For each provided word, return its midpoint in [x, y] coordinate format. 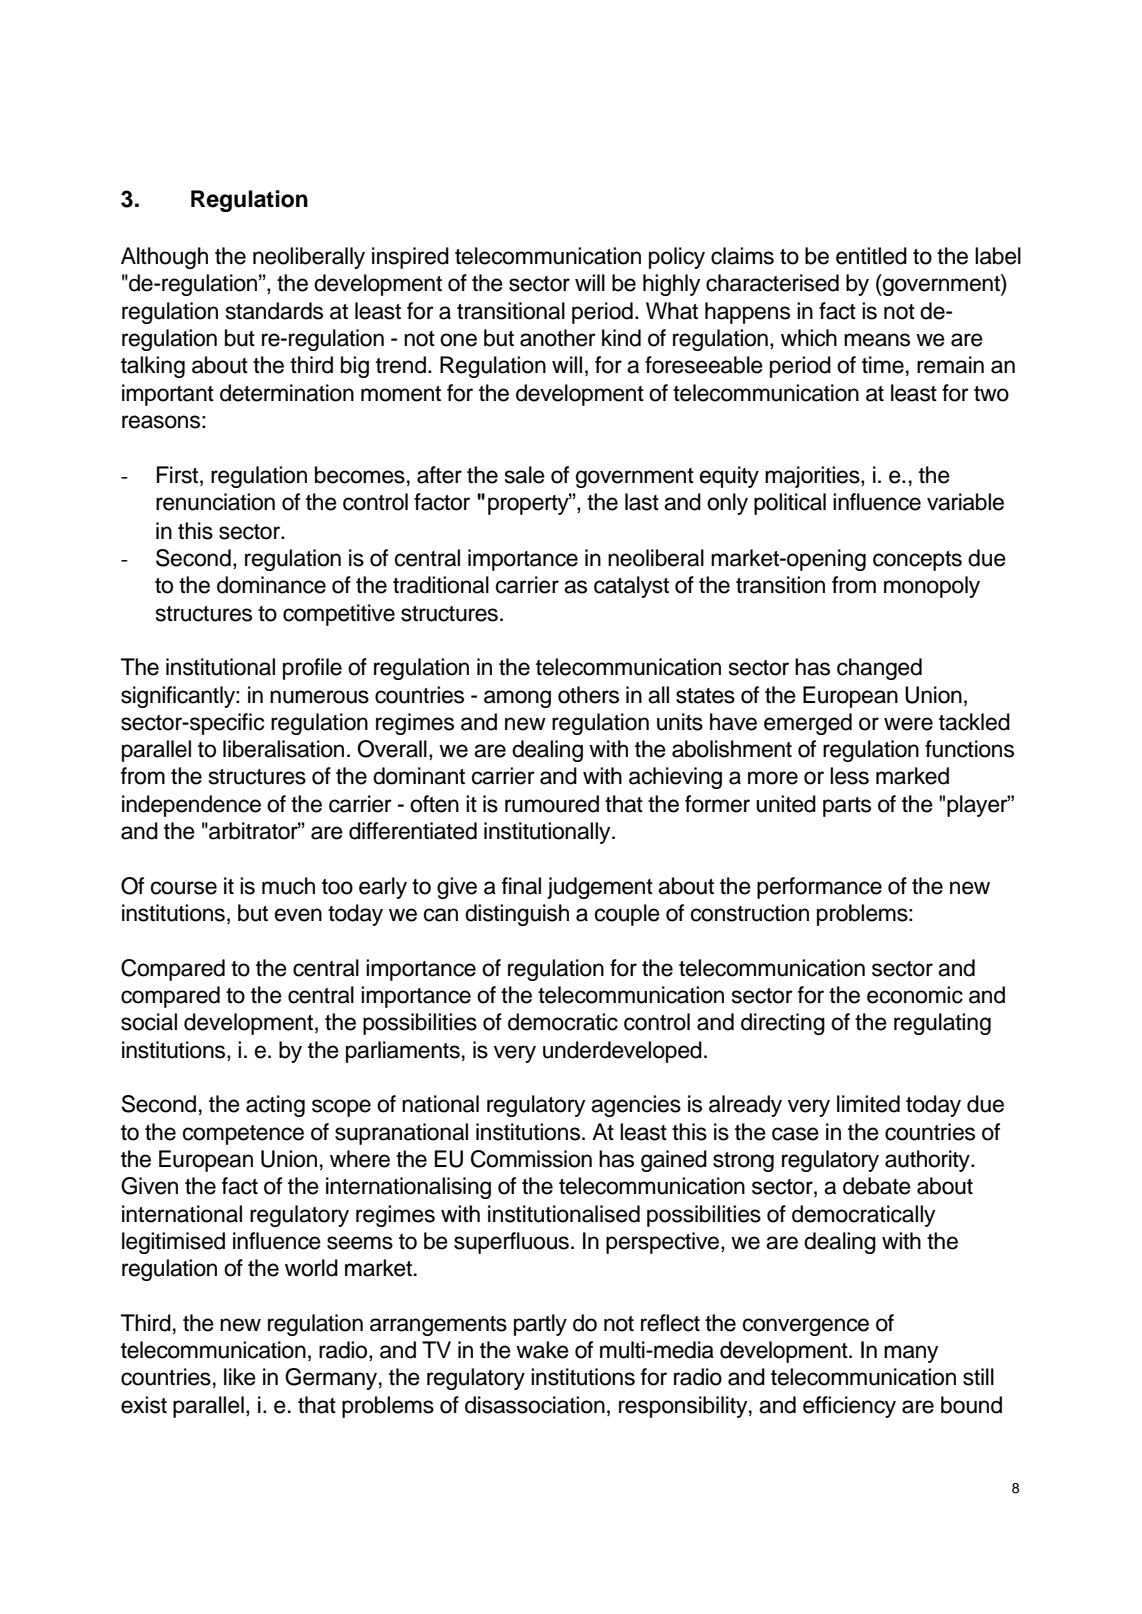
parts [847, 807]
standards [274, 311]
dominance [271, 585]
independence [191, 806]
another [558, 338]
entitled [871, 256]
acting [275, 1106]
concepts [917, 561]
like [240, 1377]
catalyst [631, 587]
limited [868, 1104]
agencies [636, 1106]
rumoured [552, 804]
